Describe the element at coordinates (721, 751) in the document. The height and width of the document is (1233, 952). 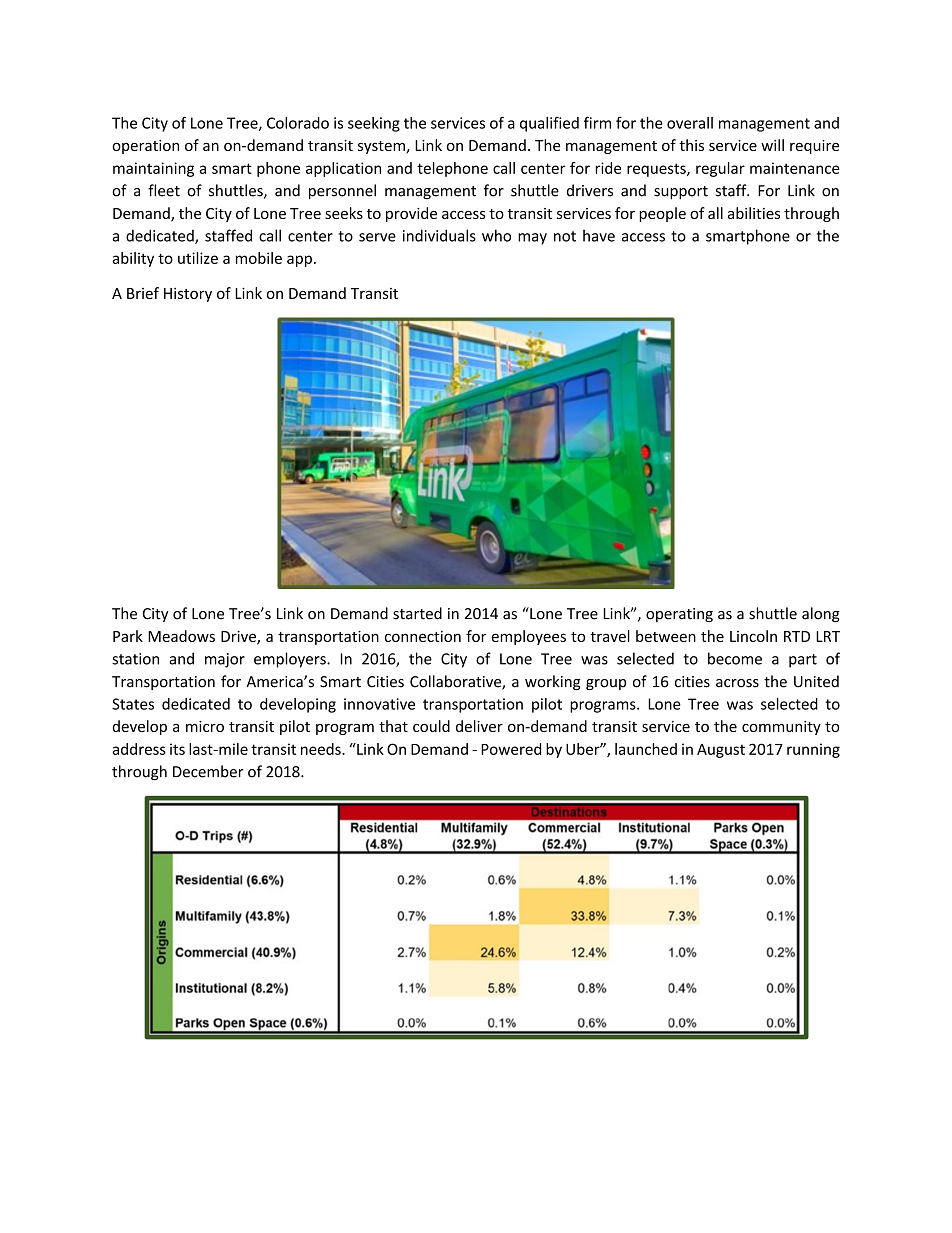
I see `August` at that location.
